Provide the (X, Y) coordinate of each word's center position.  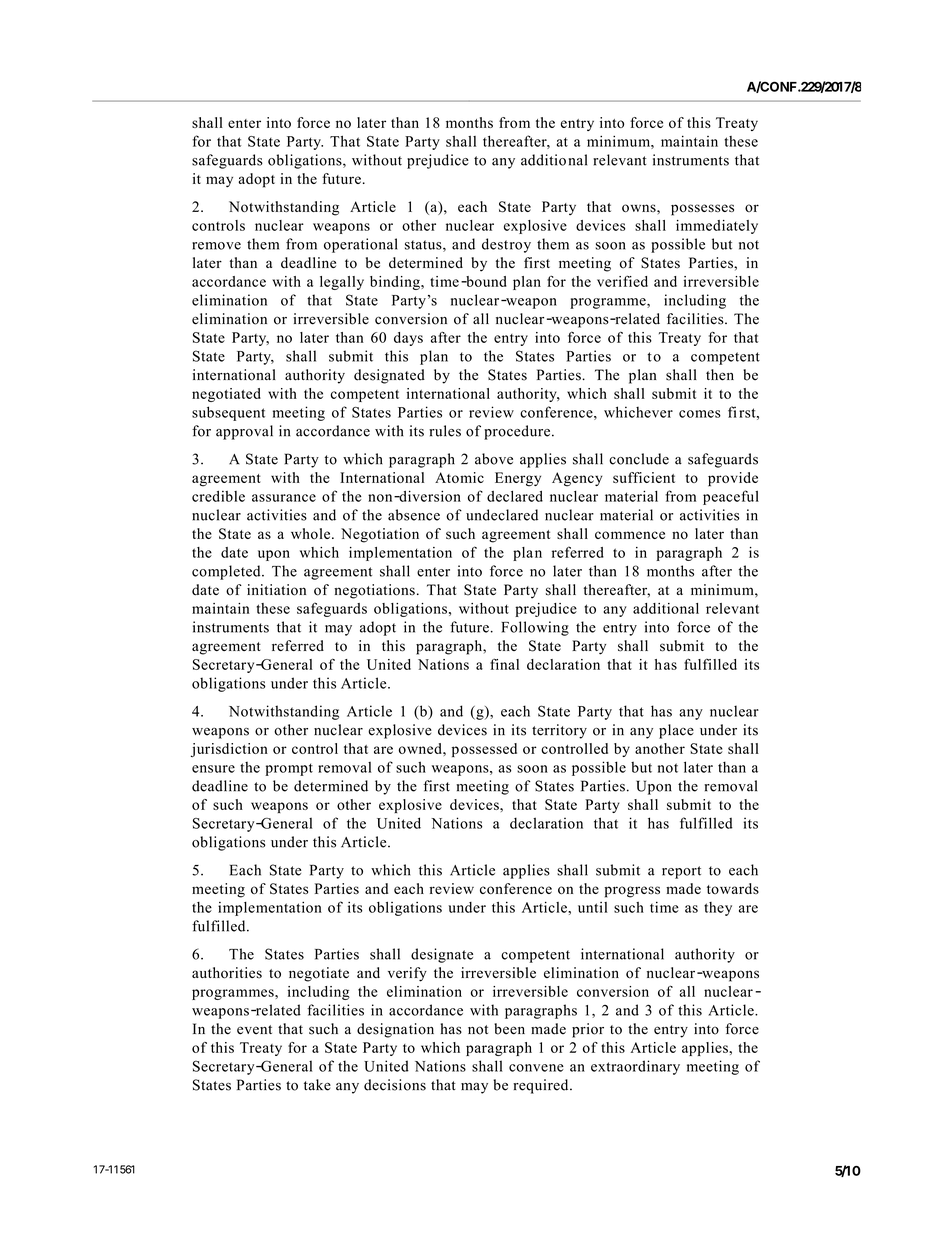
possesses (702, 210)
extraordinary (635, 1067)
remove (216, 246)
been (509, 1029)
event (254, 1030)
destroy (506, 245)
